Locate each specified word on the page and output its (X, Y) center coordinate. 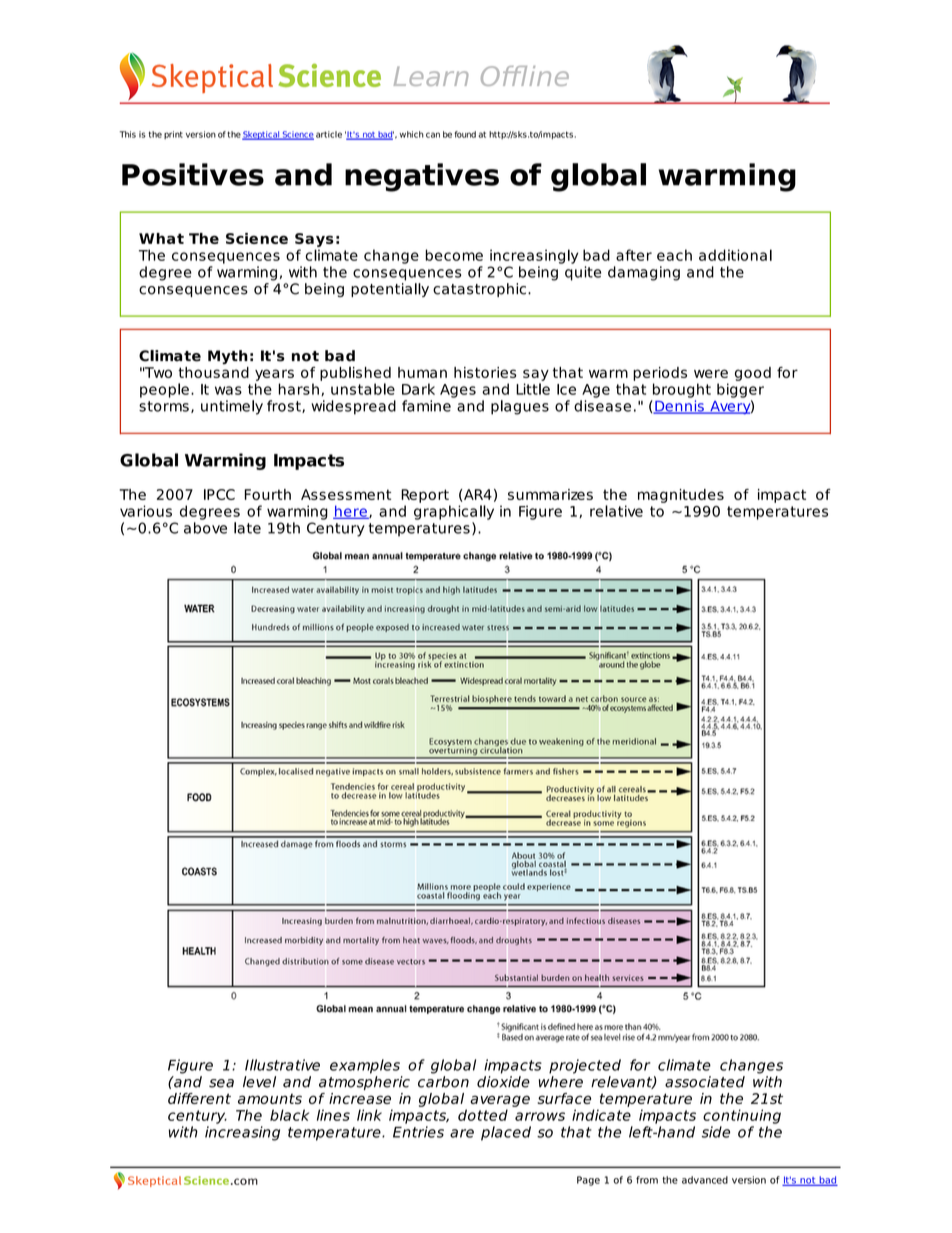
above (205, 528)
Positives (193, 174)
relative (616, 511)
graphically (454, 512)
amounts (270, 1099)
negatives (422, 177)
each (674, 255)
